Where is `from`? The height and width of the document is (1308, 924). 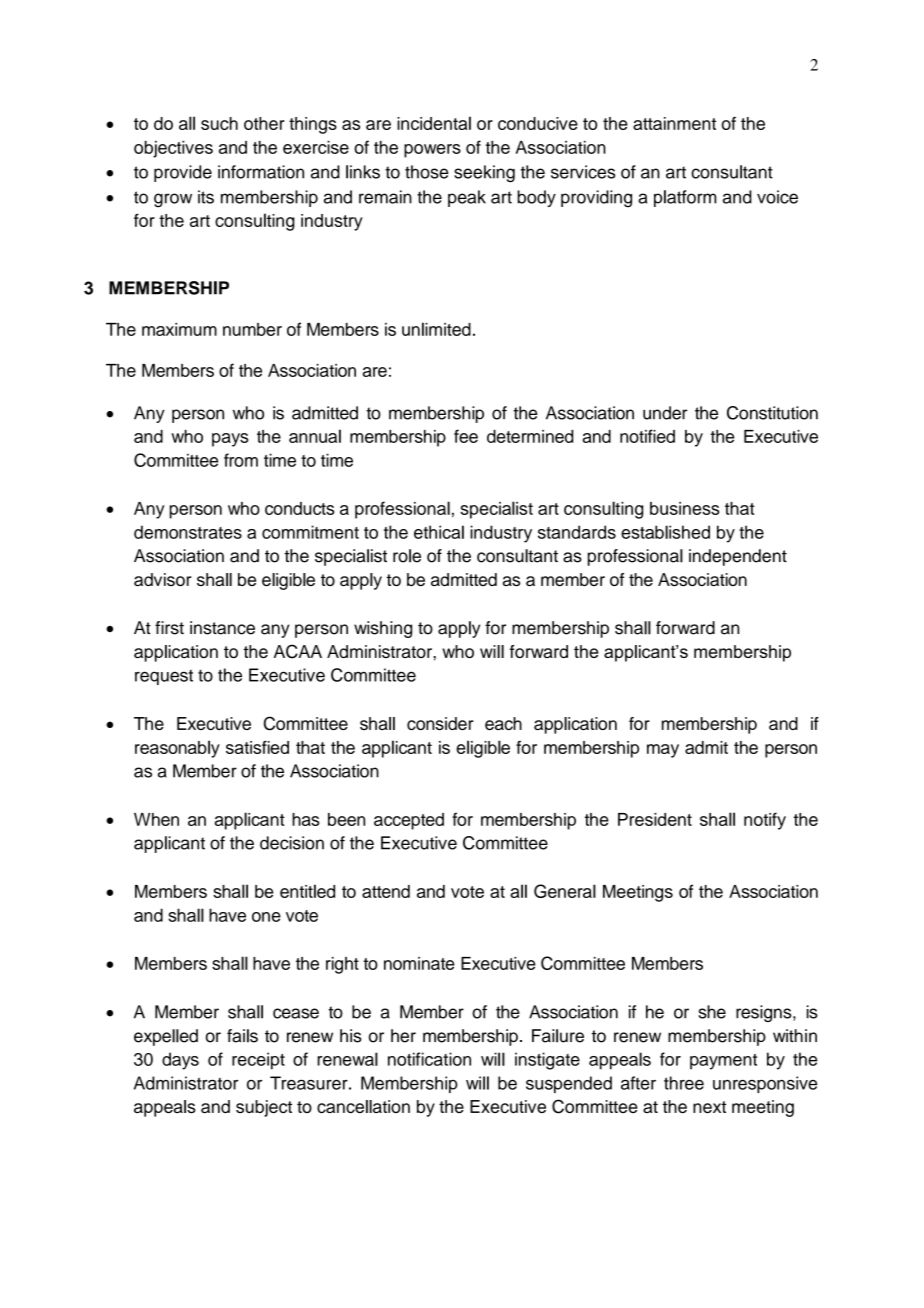
from is located at coordinates (241, 460).
